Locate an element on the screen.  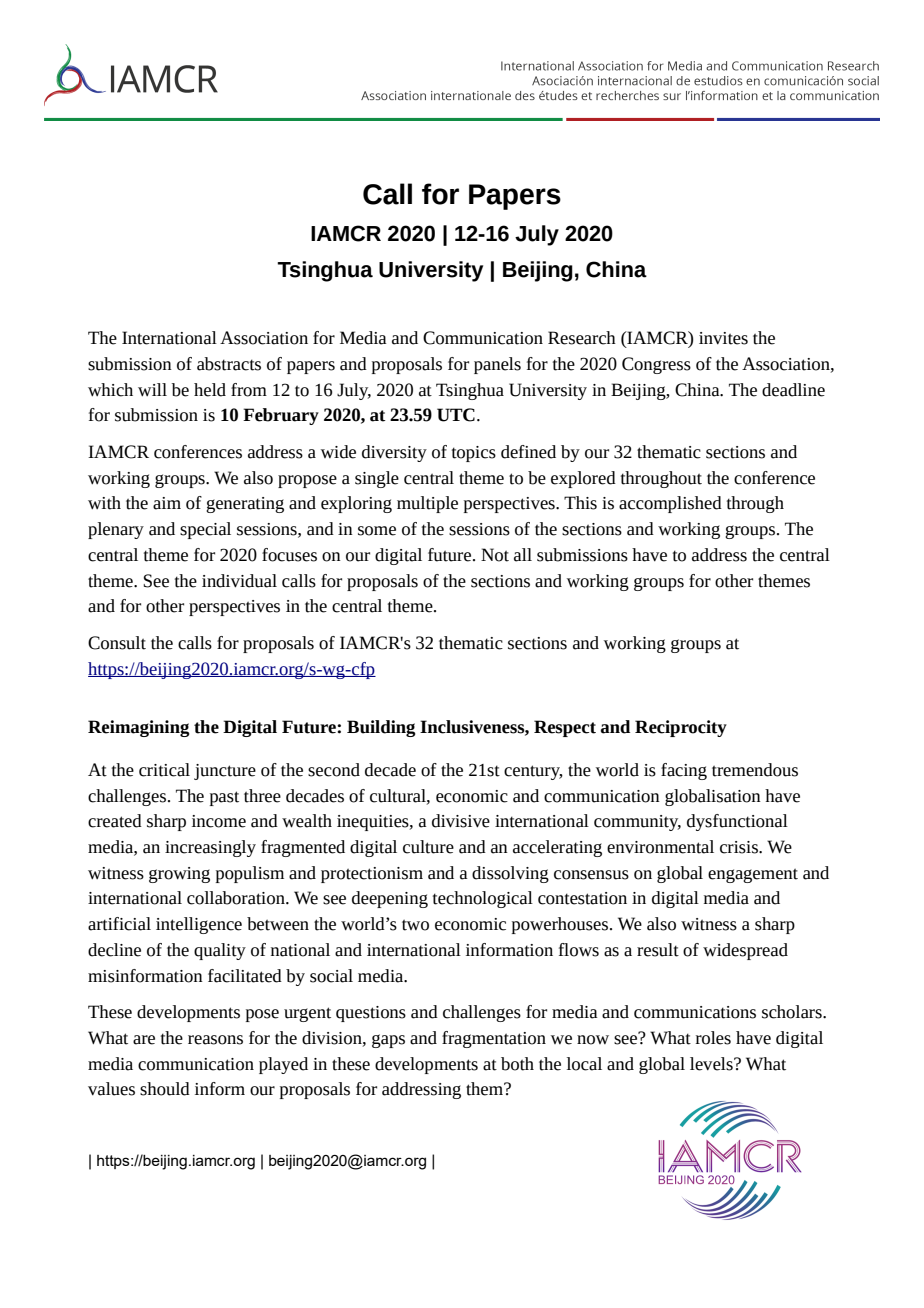
Reciprocity is located at coordinates (681, 728).
